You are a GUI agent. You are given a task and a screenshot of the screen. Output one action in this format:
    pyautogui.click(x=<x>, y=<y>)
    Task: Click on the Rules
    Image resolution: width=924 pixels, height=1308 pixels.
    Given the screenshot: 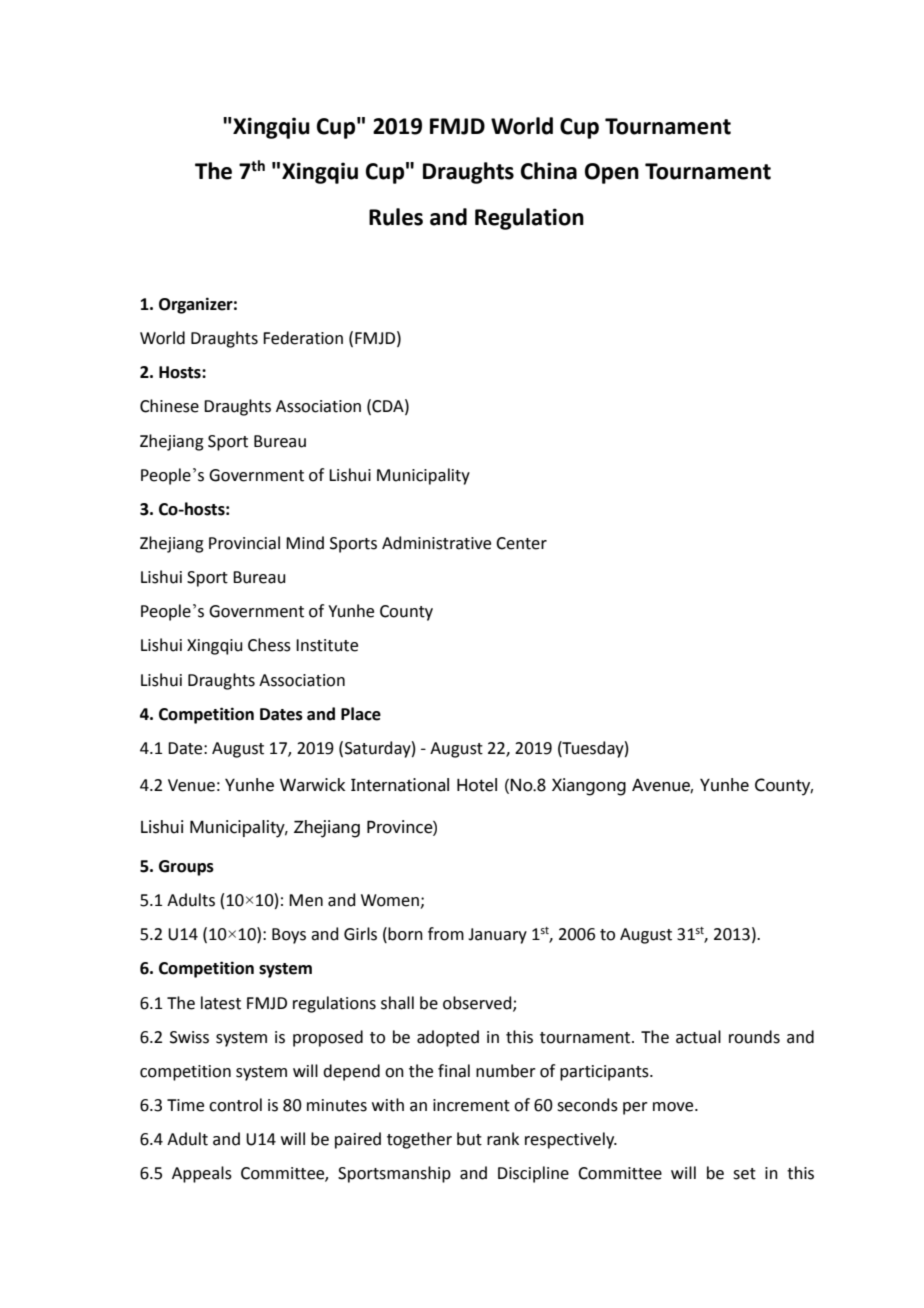 What is the action you would take?
    pyautogui.click(x=396, y=217)
